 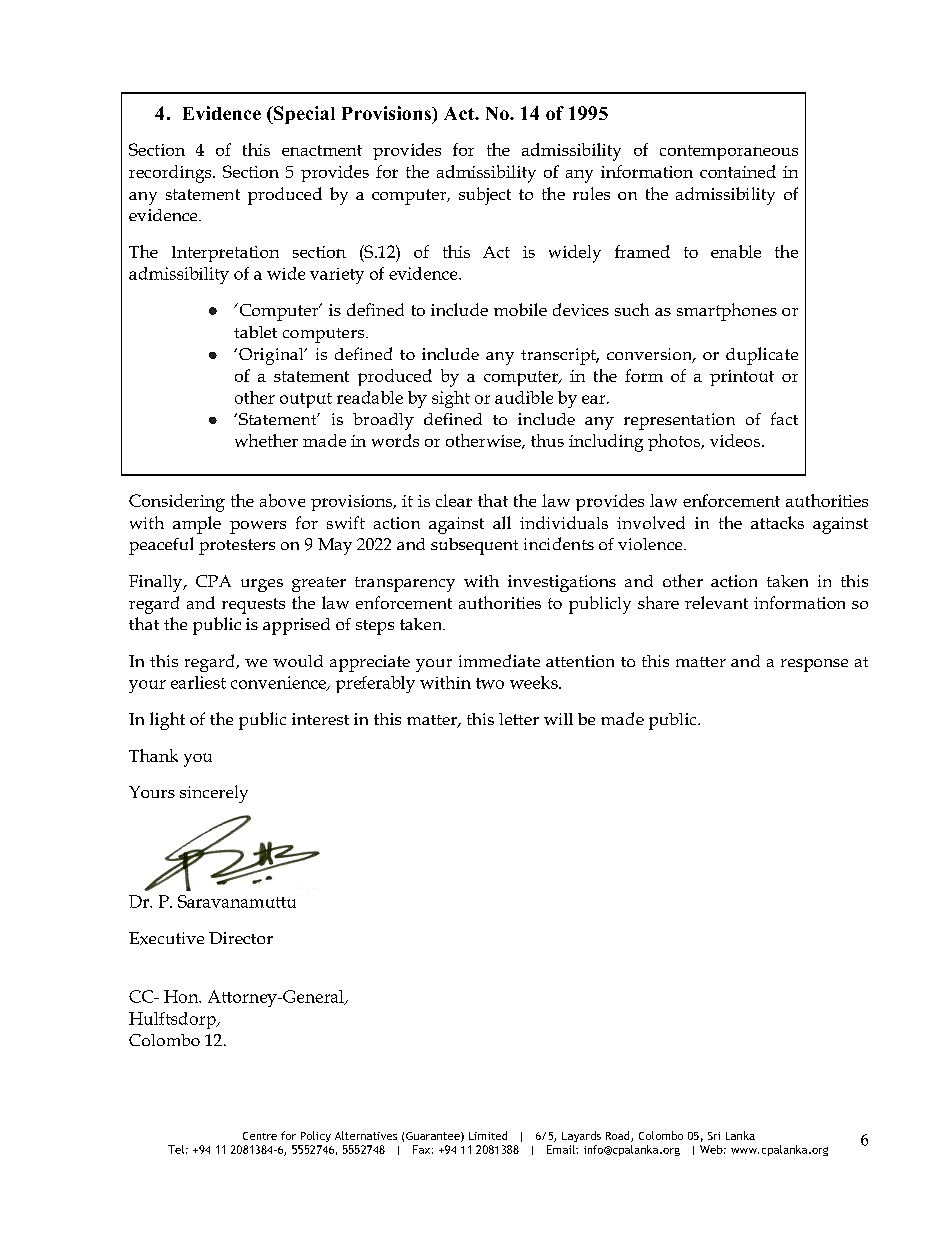 What do you see at coordinates (214, 794) in the page?
I see `sincerely` at bounding box center [214, 794].
